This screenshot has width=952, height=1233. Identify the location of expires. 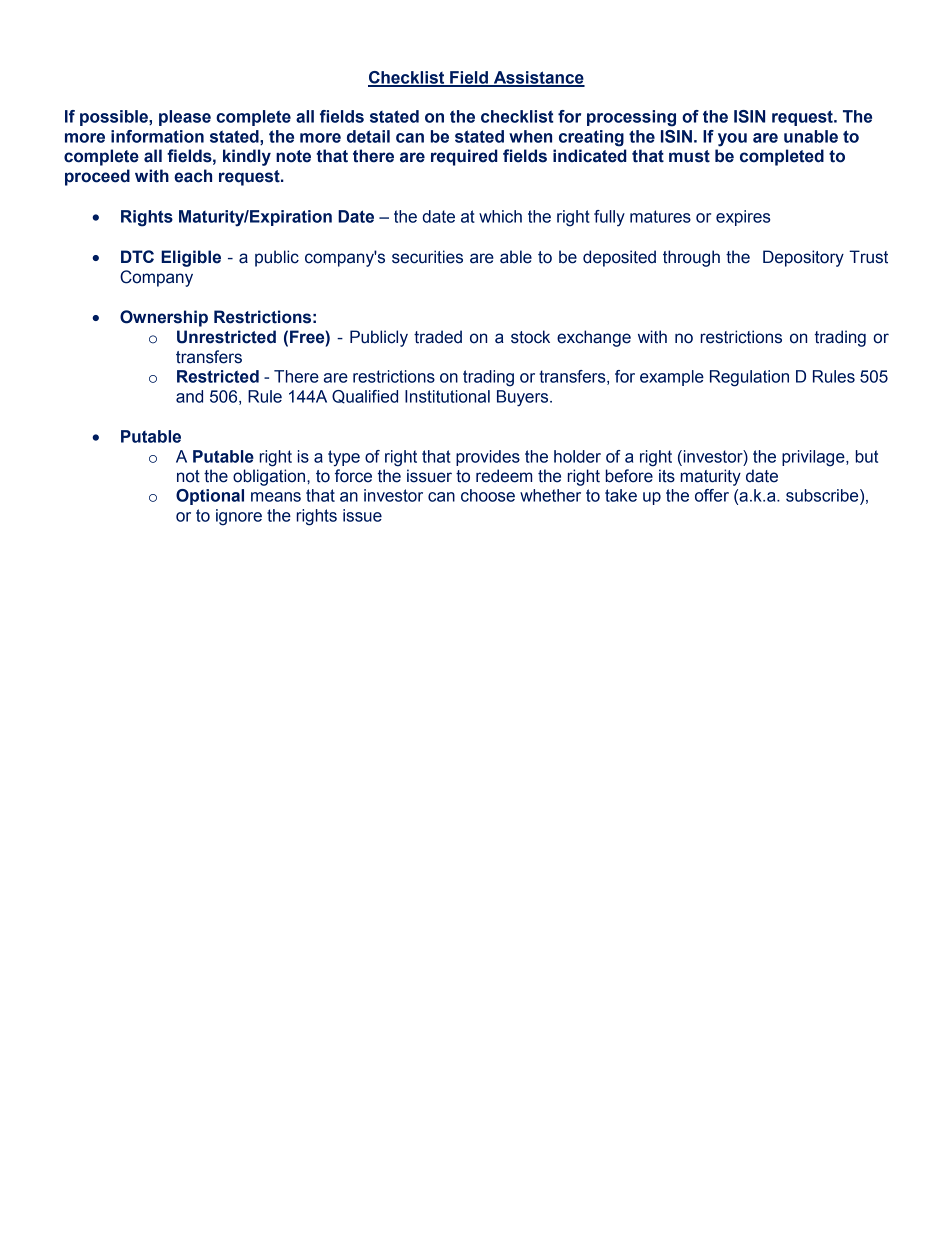
(743, 218).
